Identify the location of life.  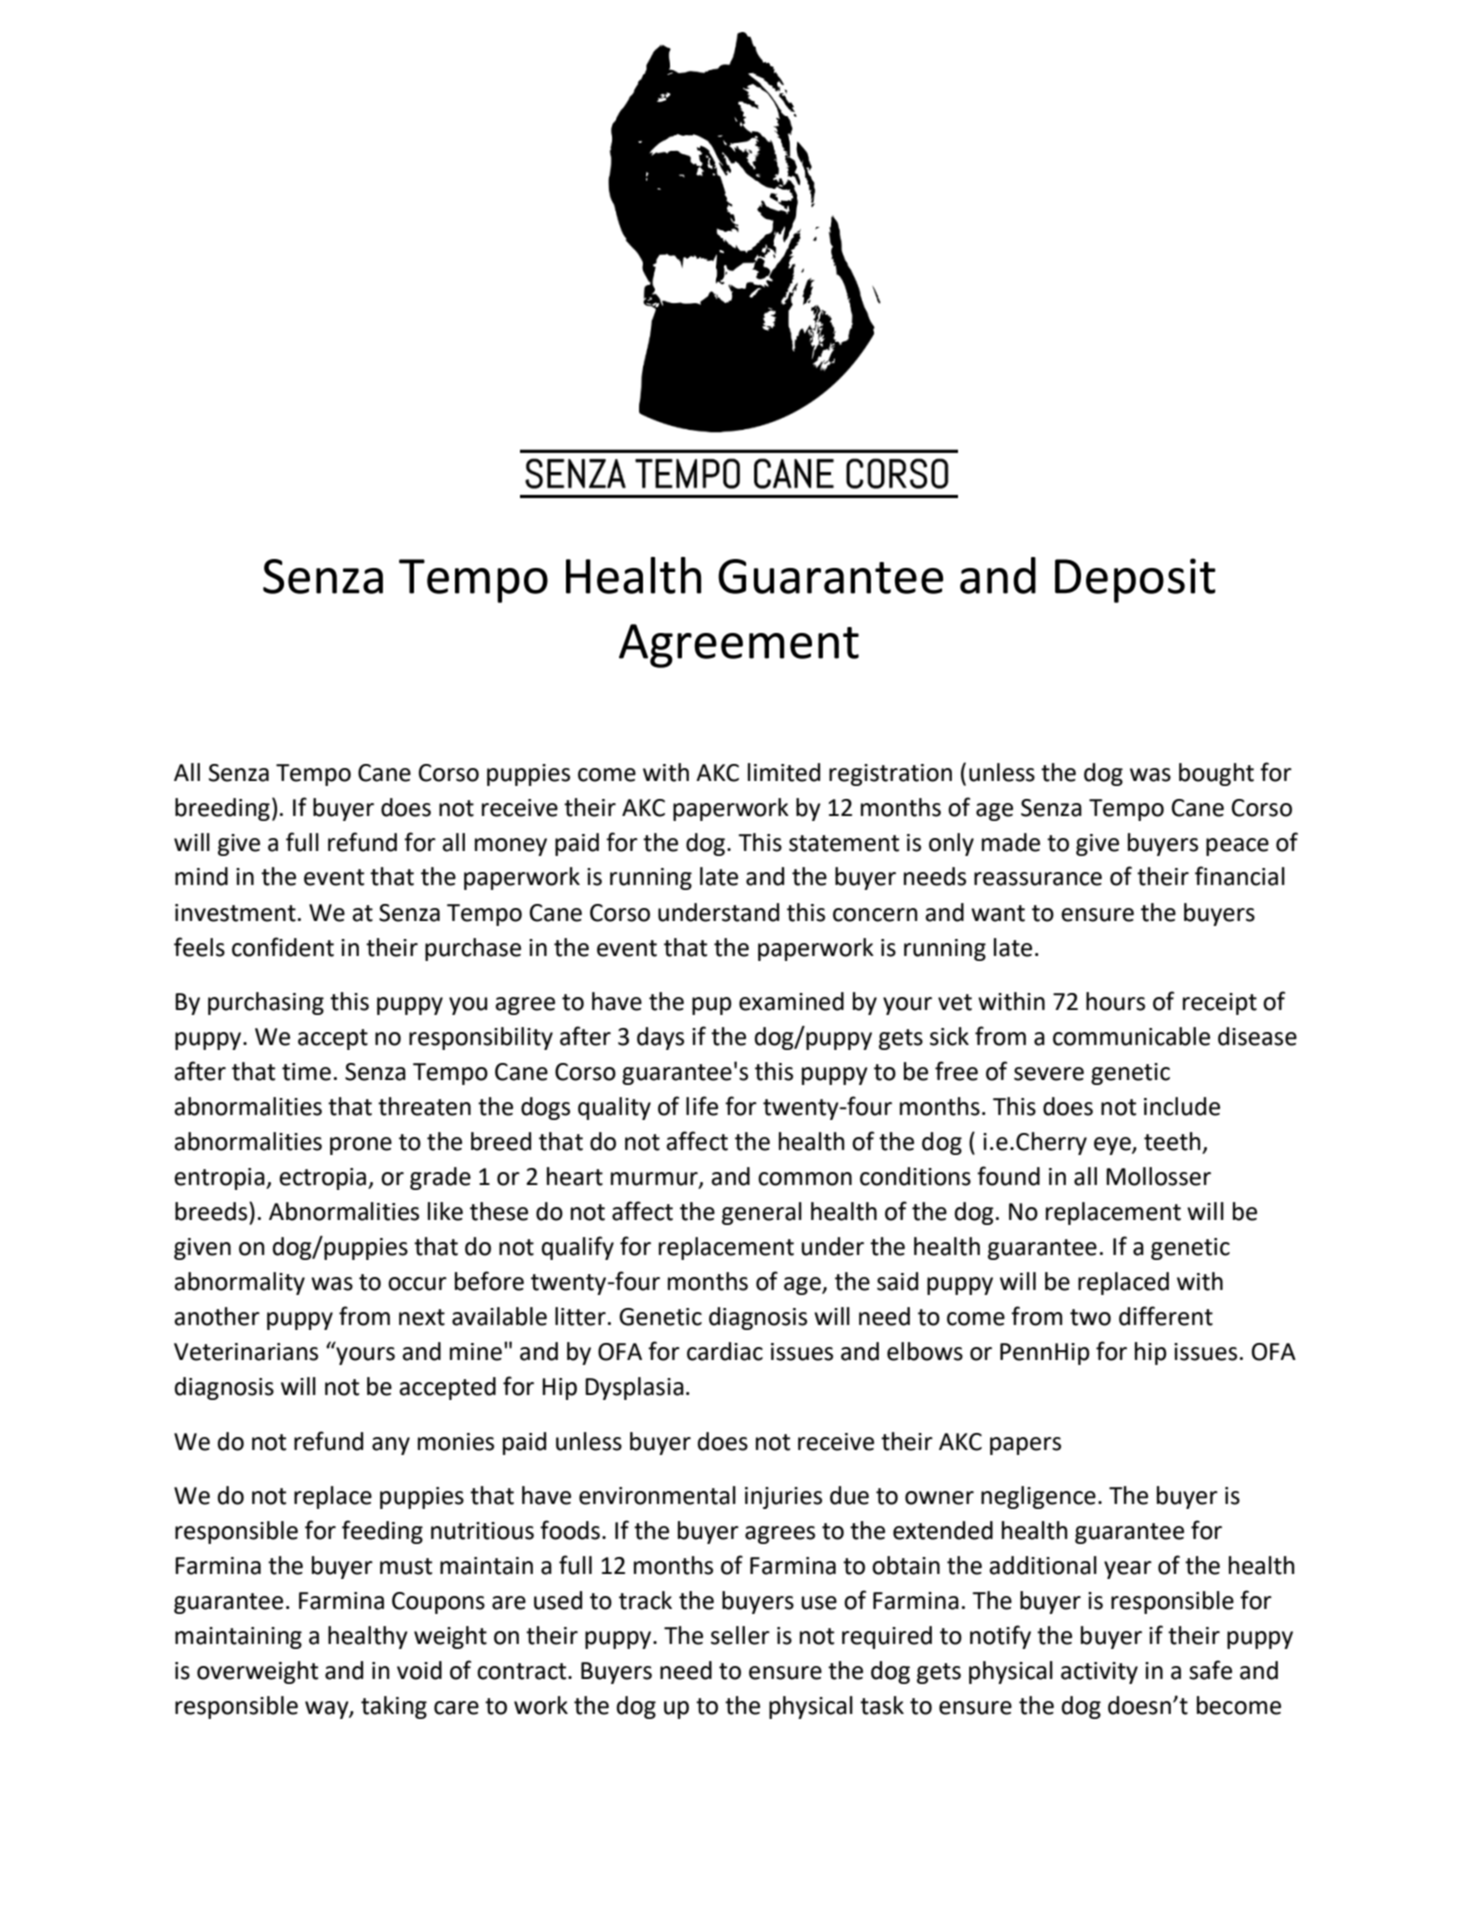
(702, 1106).
